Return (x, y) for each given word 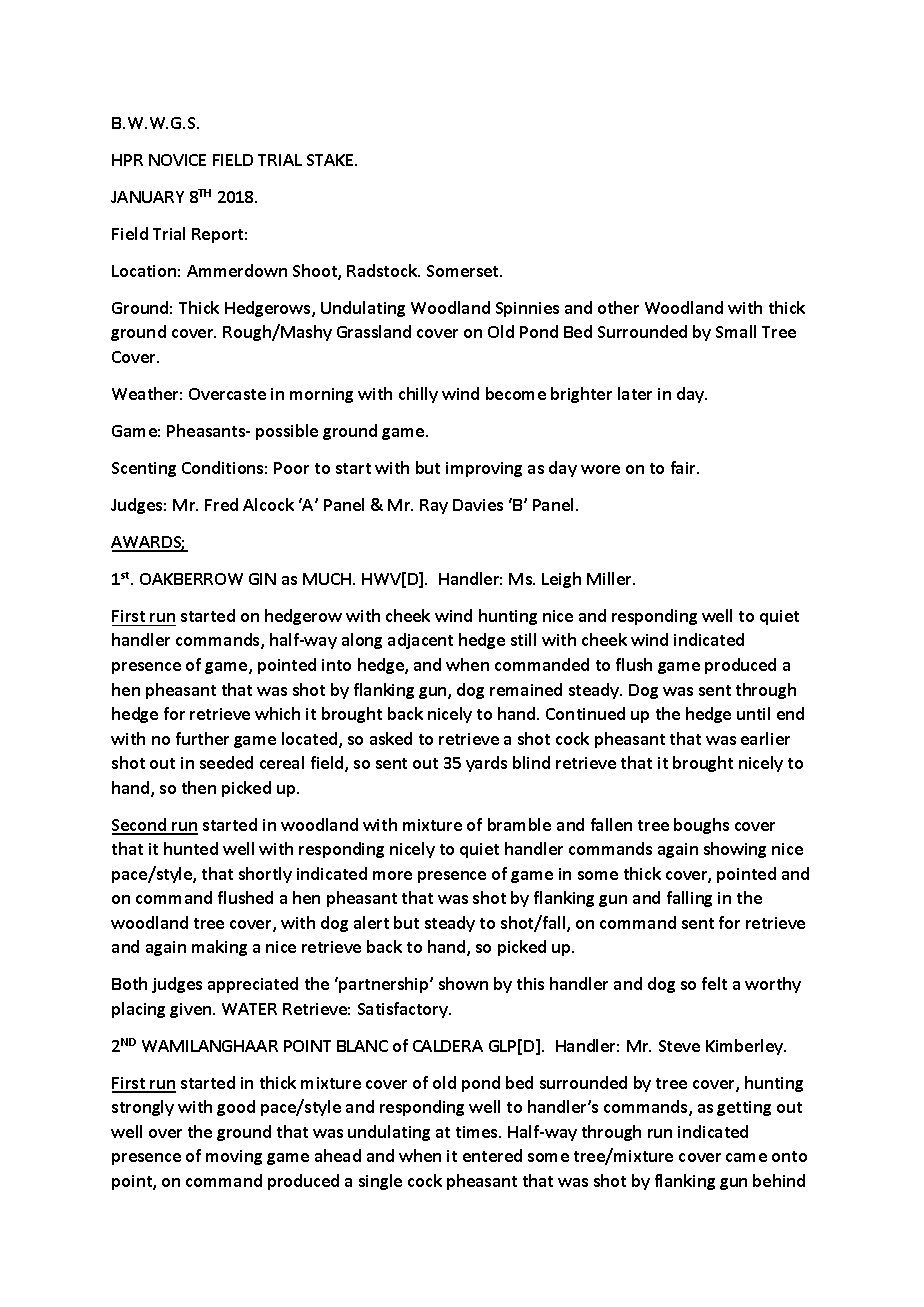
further (202, 738)
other (618, 307)
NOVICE (177, 160)
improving (484, 469)
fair (684, 467)
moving (234, 1157)
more (392, 875)
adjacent (420, 641)
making (219, 948)
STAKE (332, 160)
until (753, 713)
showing (735, 850)
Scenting (144, 469)
